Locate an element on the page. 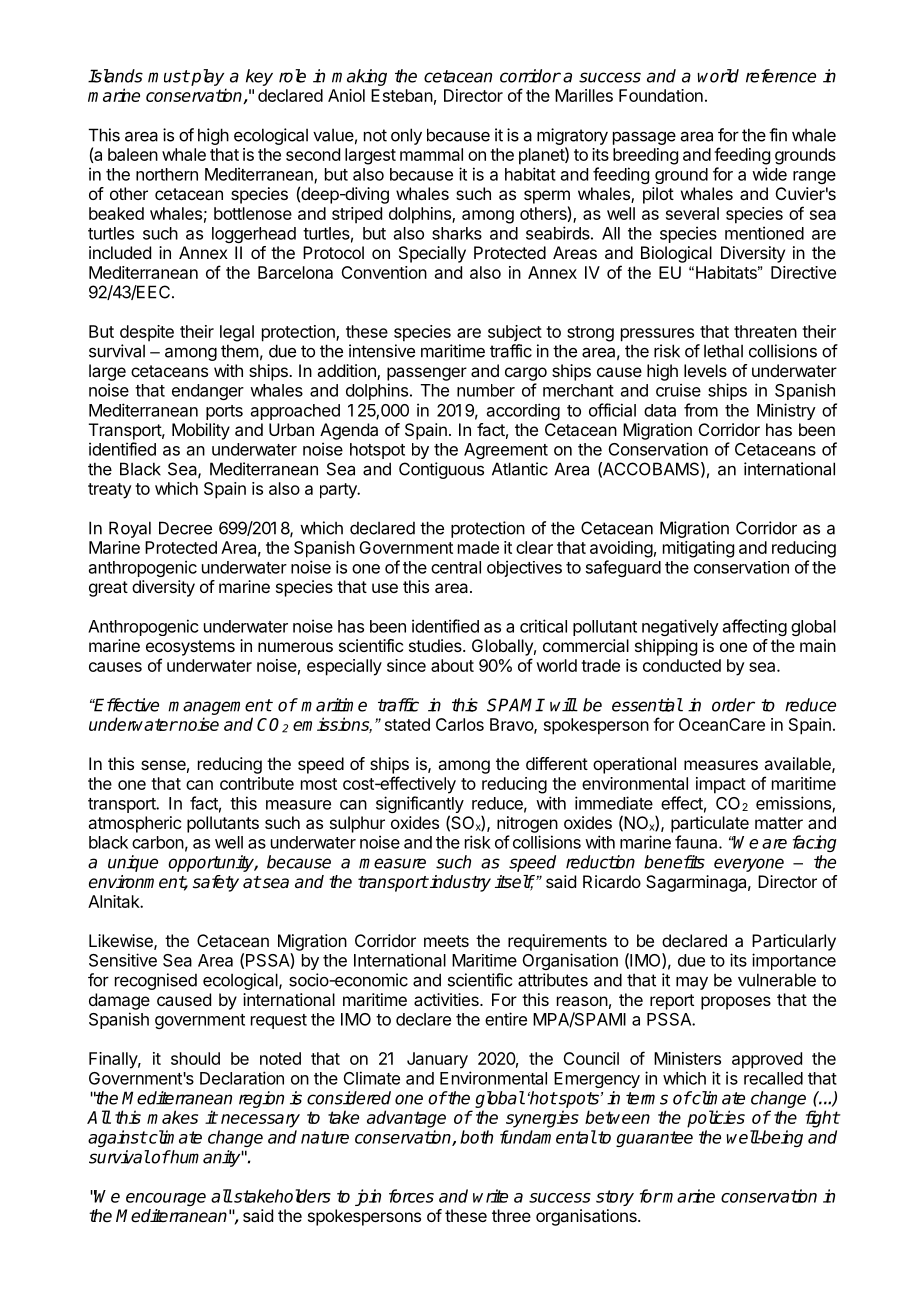 This page has width=924, height=1308. Mobility is located at coordinates (201, 431).
